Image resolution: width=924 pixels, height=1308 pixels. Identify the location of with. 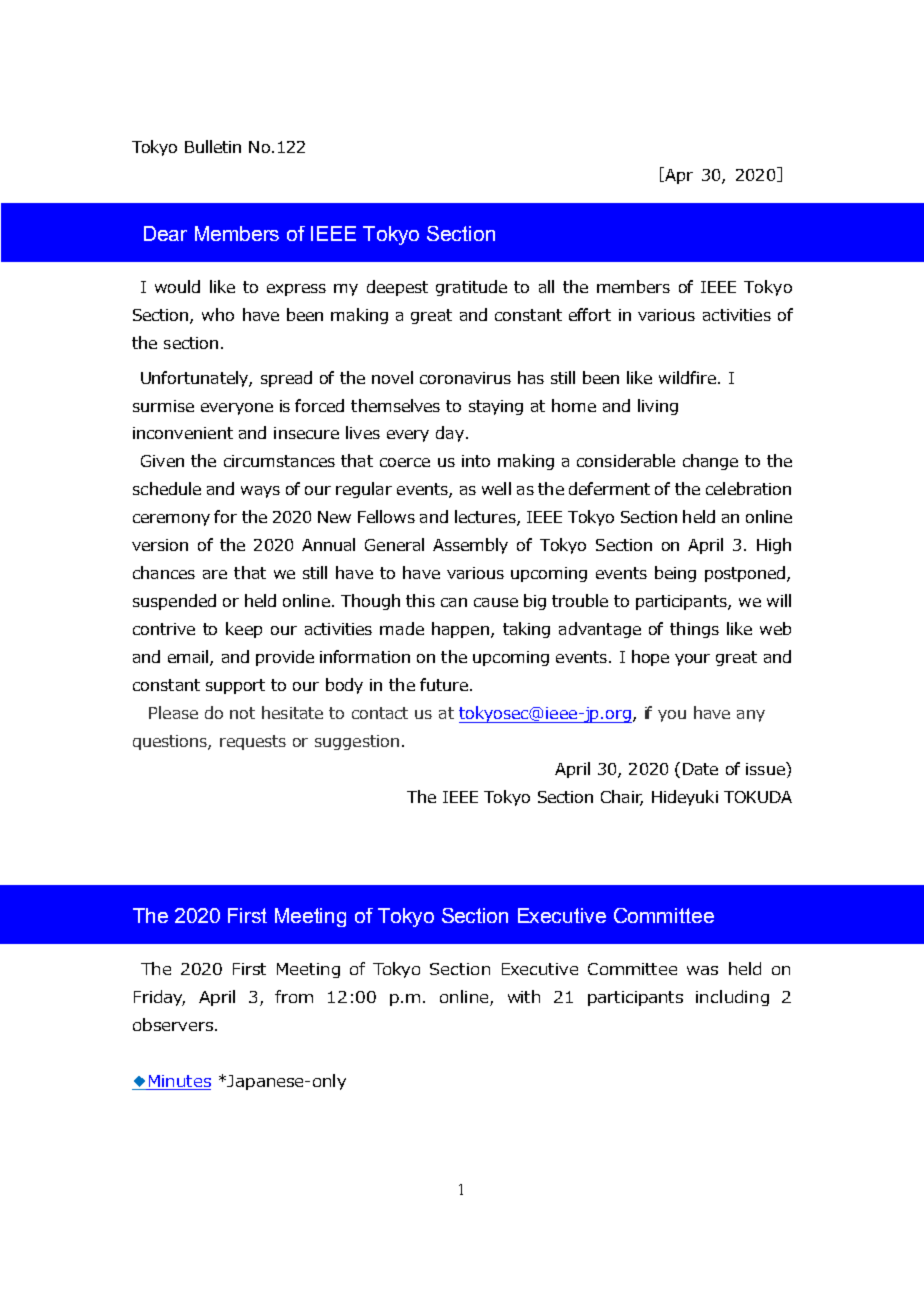
(524, 996).
